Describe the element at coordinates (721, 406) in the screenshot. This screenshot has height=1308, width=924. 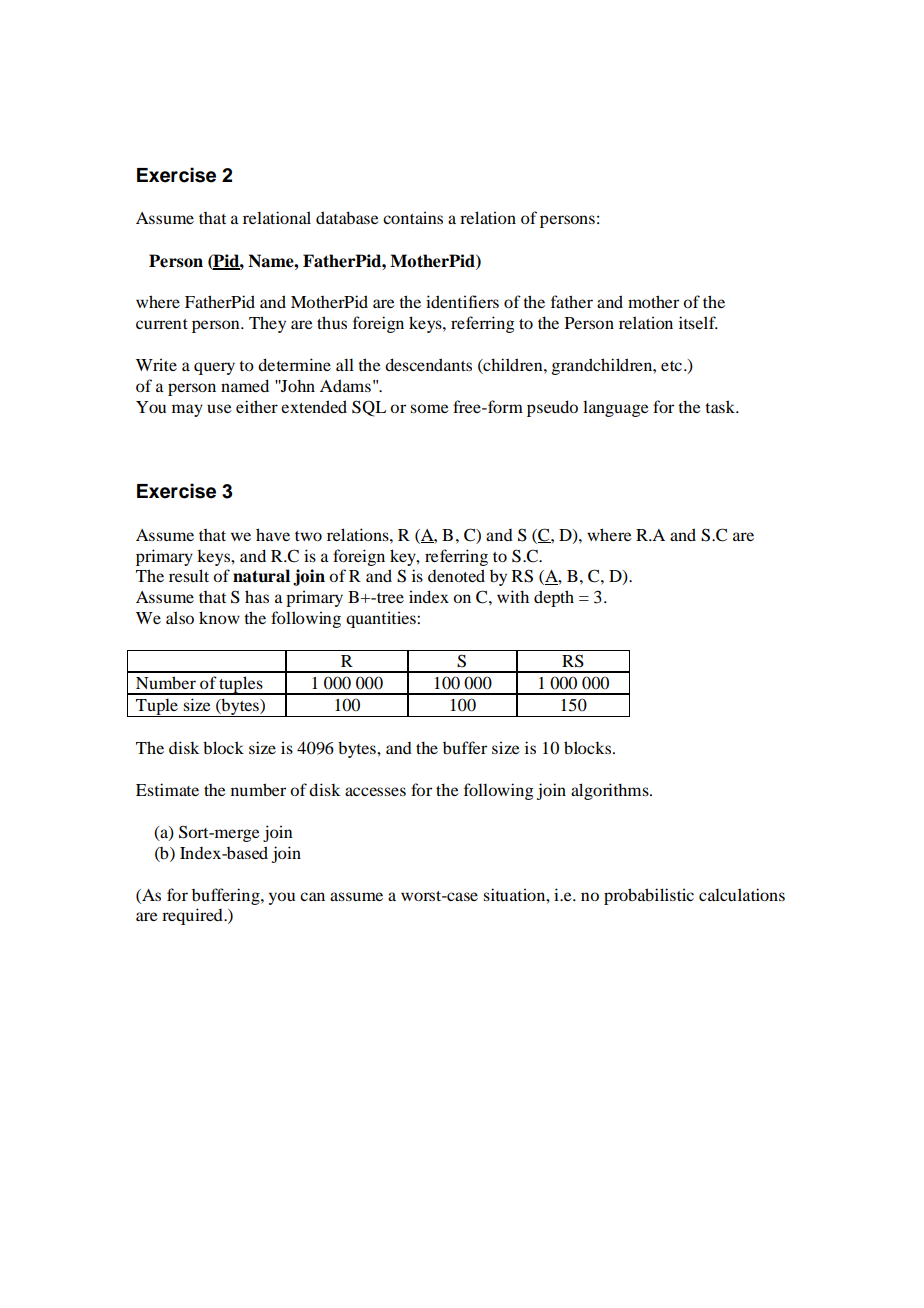
I see `task` at that location.
